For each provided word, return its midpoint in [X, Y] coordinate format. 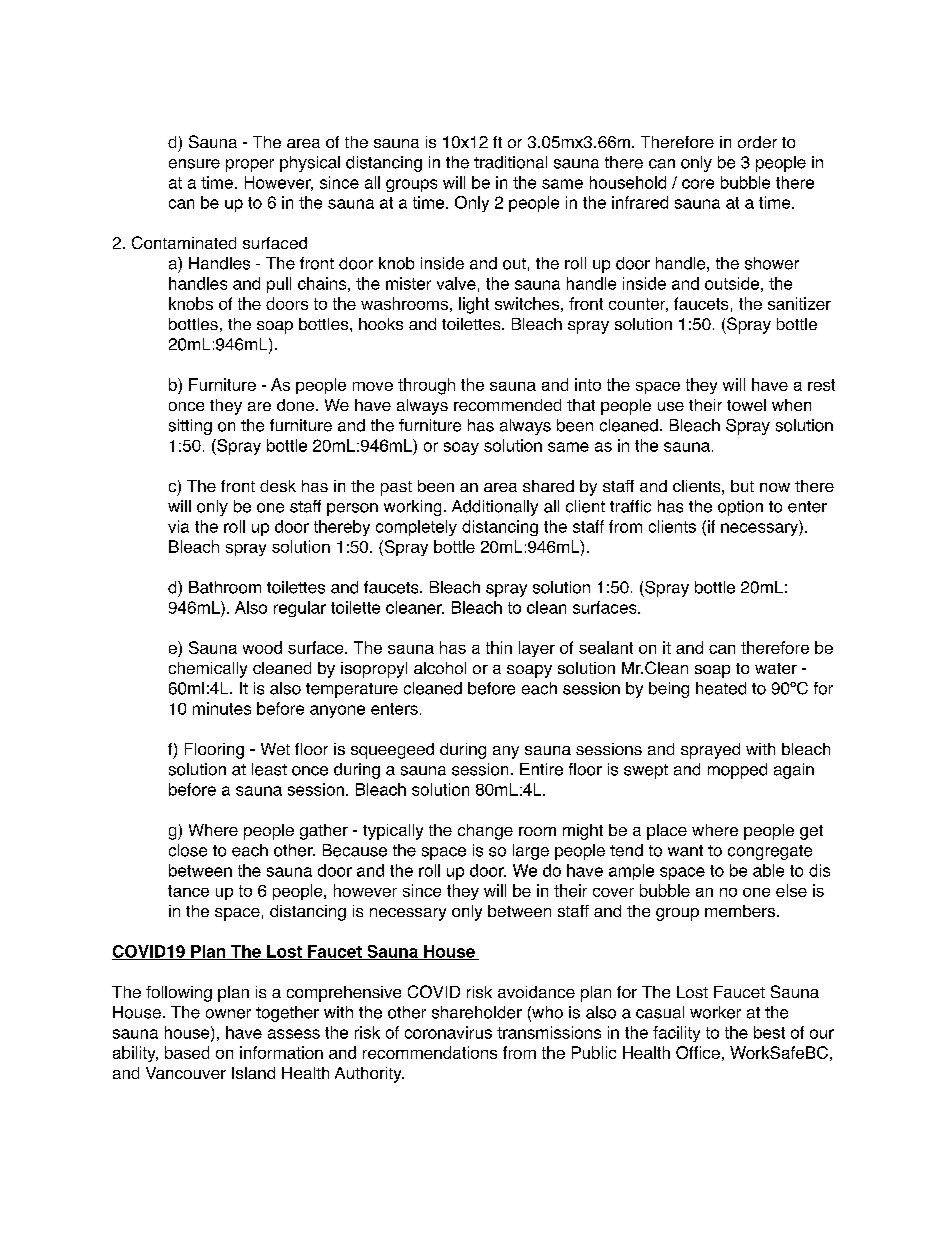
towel [746, 405]
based [187, 1052]
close [188, 850]
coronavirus [448, 1032]
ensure [194, 164]
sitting [190, 427]
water [776, 668]
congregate [770, 852]
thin [499, 647]
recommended [507, 405]
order [757, 142]
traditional [510, 162]
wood [262, 647]
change [485, 832]
